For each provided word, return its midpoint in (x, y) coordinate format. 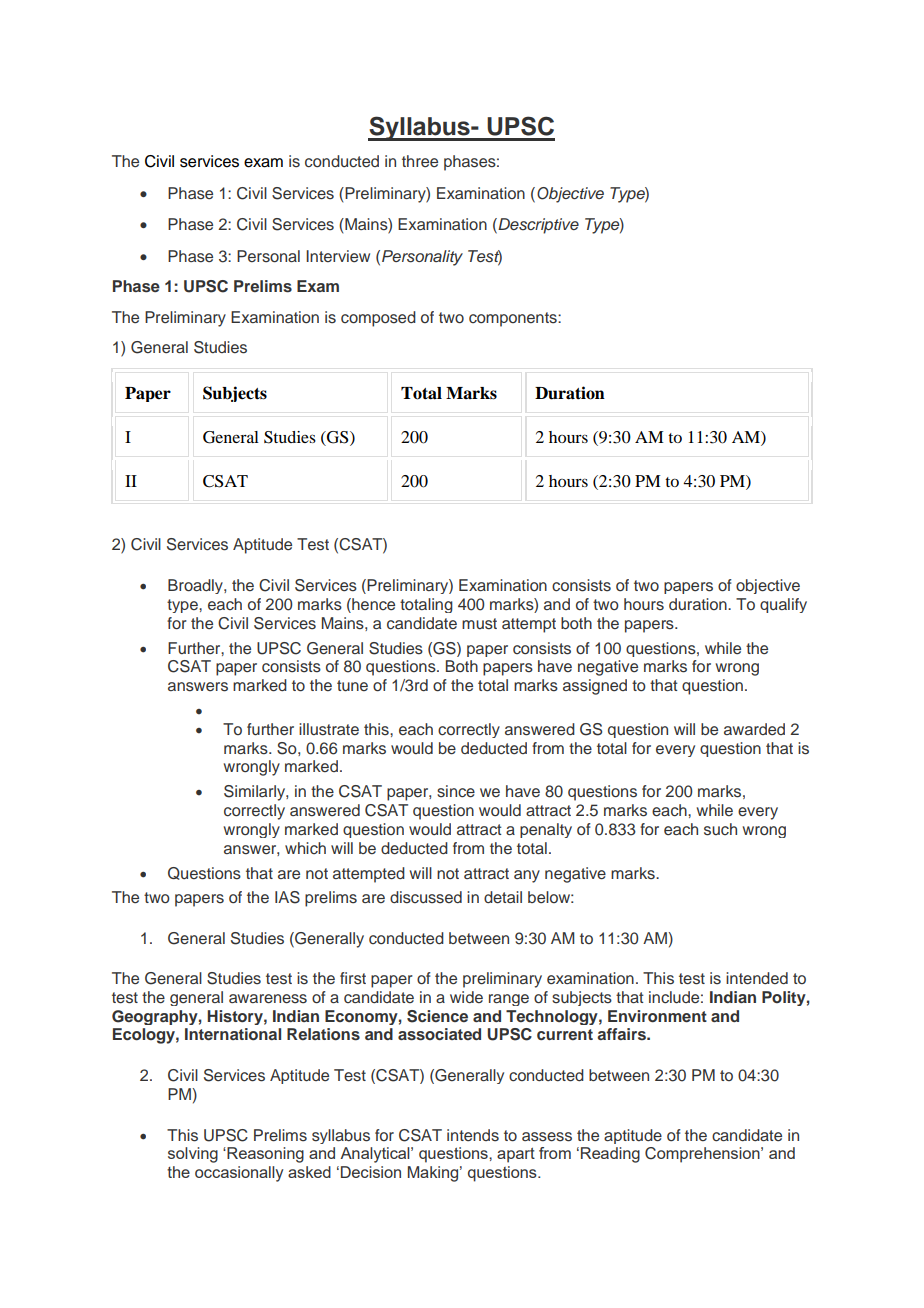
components (514, 319)
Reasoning (264, 1155)
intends (473, 1135)
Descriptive (537, 226)
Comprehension (703, 1155)
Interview (338, 256)
